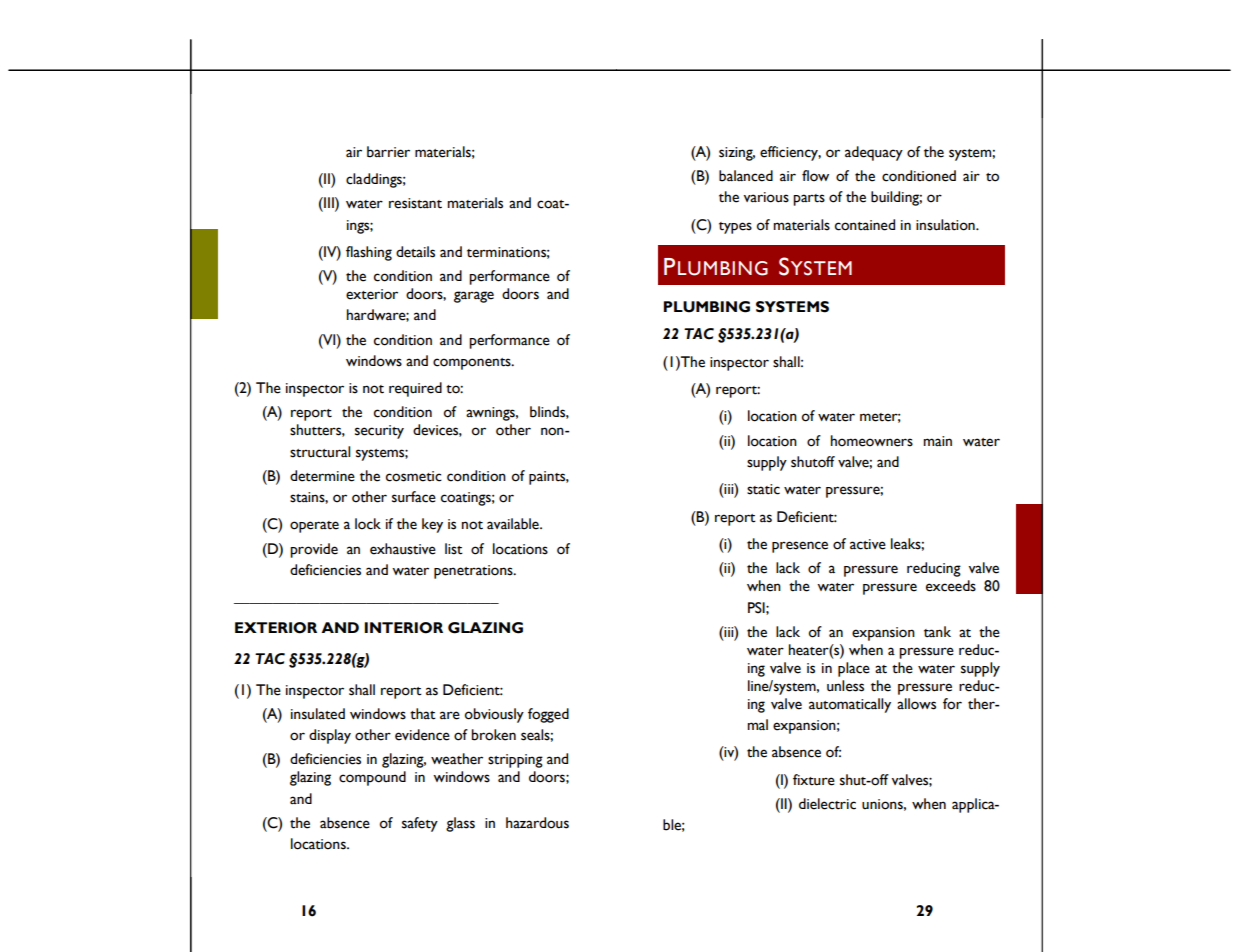 This document has height=952, width=1233. Describe the element at coordinates (872, 441) in the document. I see `homeowners` at that location.
